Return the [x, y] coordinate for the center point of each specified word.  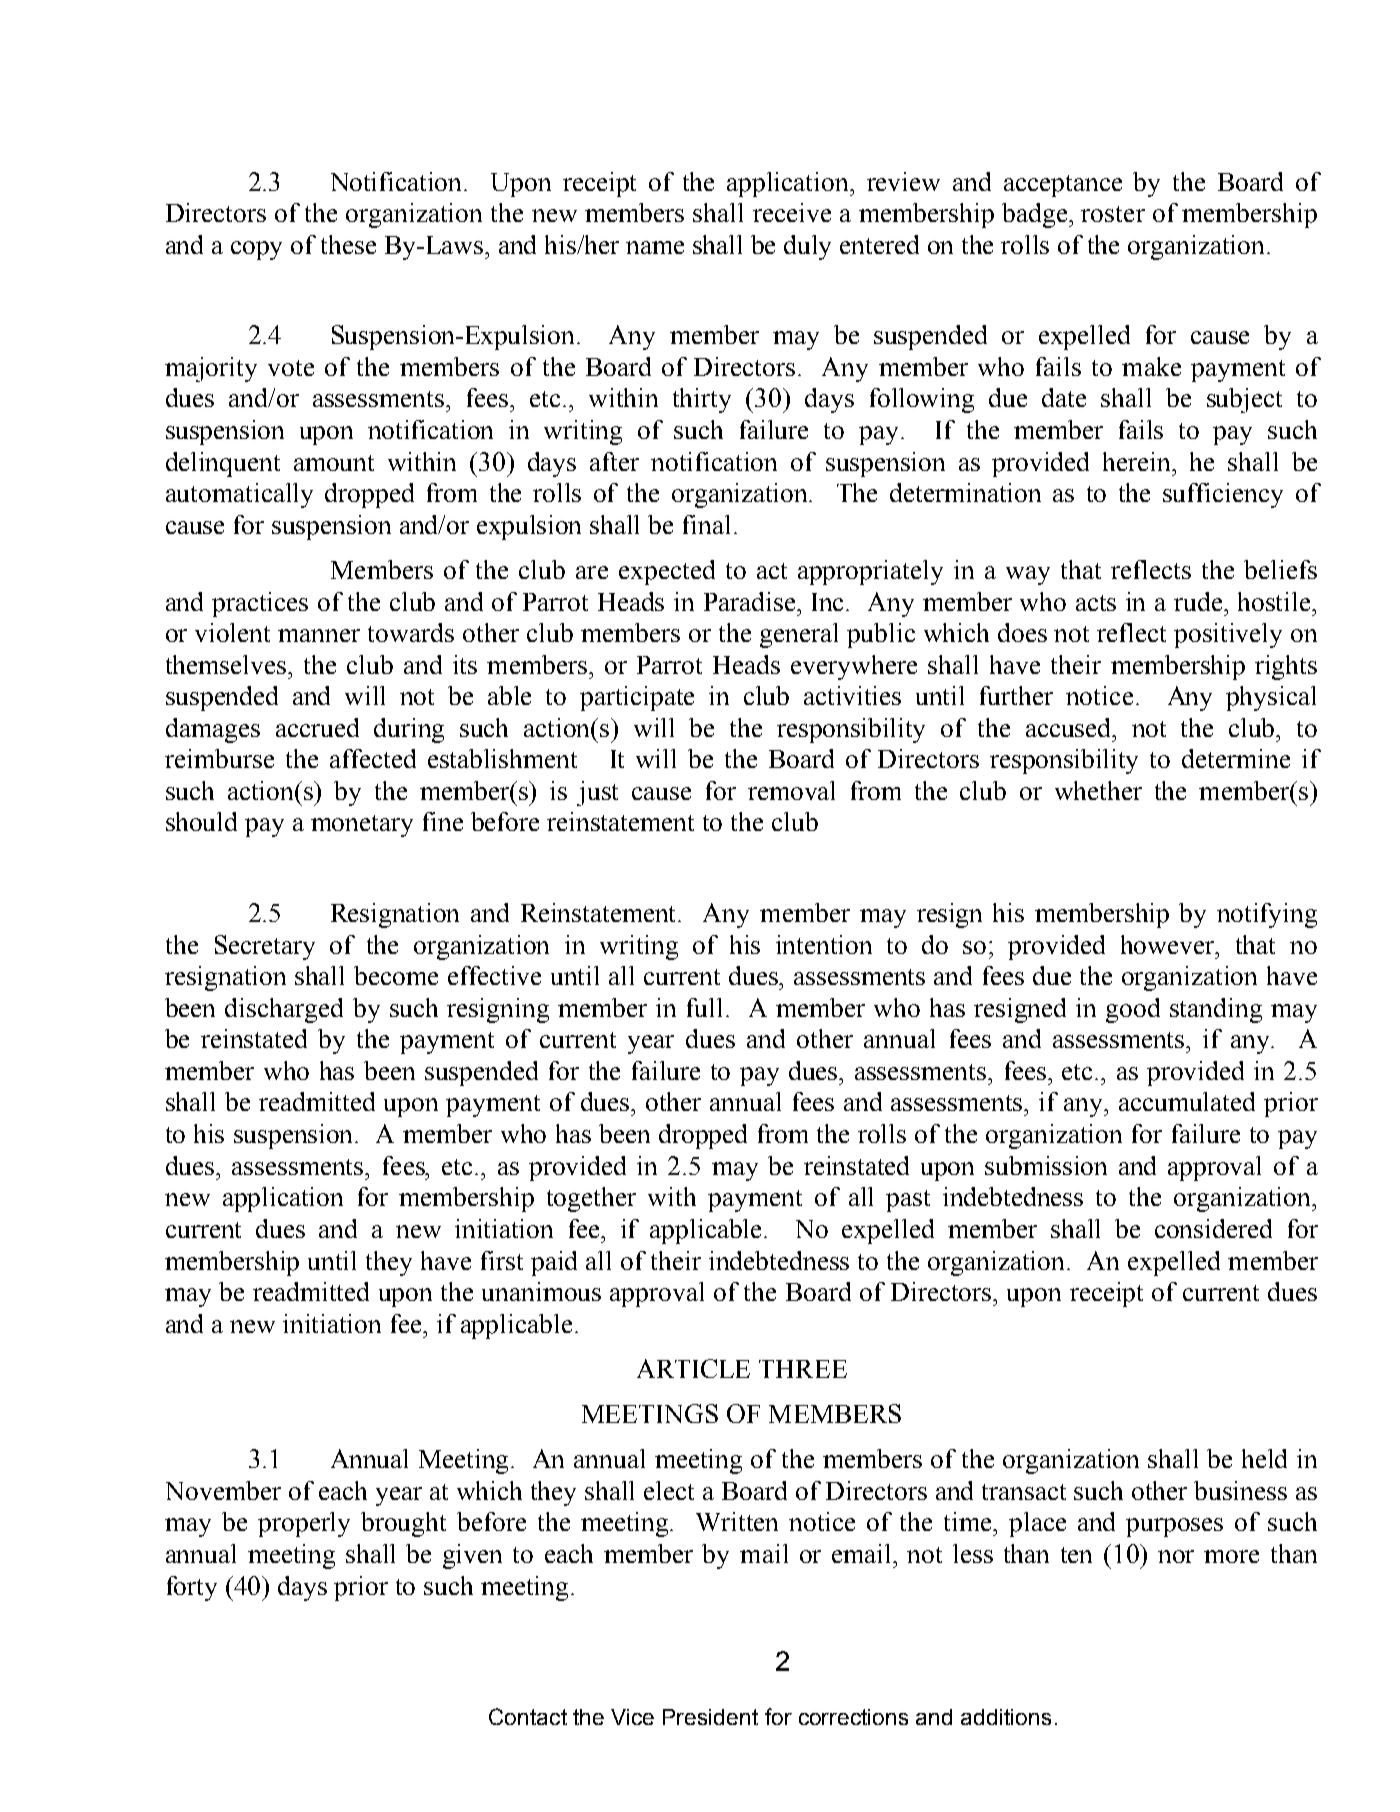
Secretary [265, 947]
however [1169, 944]
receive [792, 212]
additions [1006, 1717]
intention [824, 944]
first [502, 1260]
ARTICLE [693, 1368]
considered [1213, 1228]
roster [1113, 214]
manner [319, 635]
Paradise [751, 601]
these [348, 244]
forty [192, 1588]
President [710, 1717]
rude [1199, 601]
